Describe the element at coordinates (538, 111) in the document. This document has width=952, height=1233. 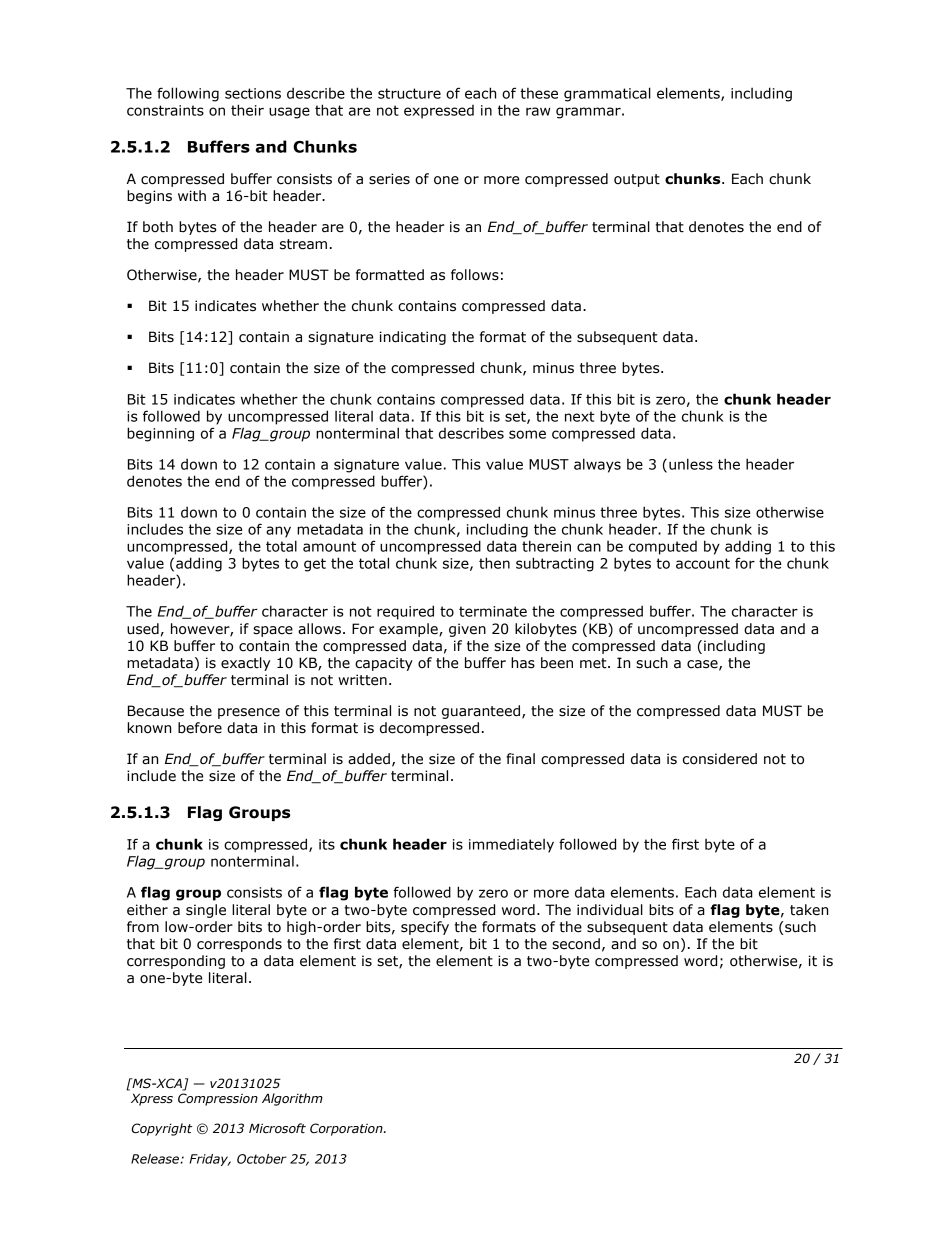
I see `raw` at that location.
